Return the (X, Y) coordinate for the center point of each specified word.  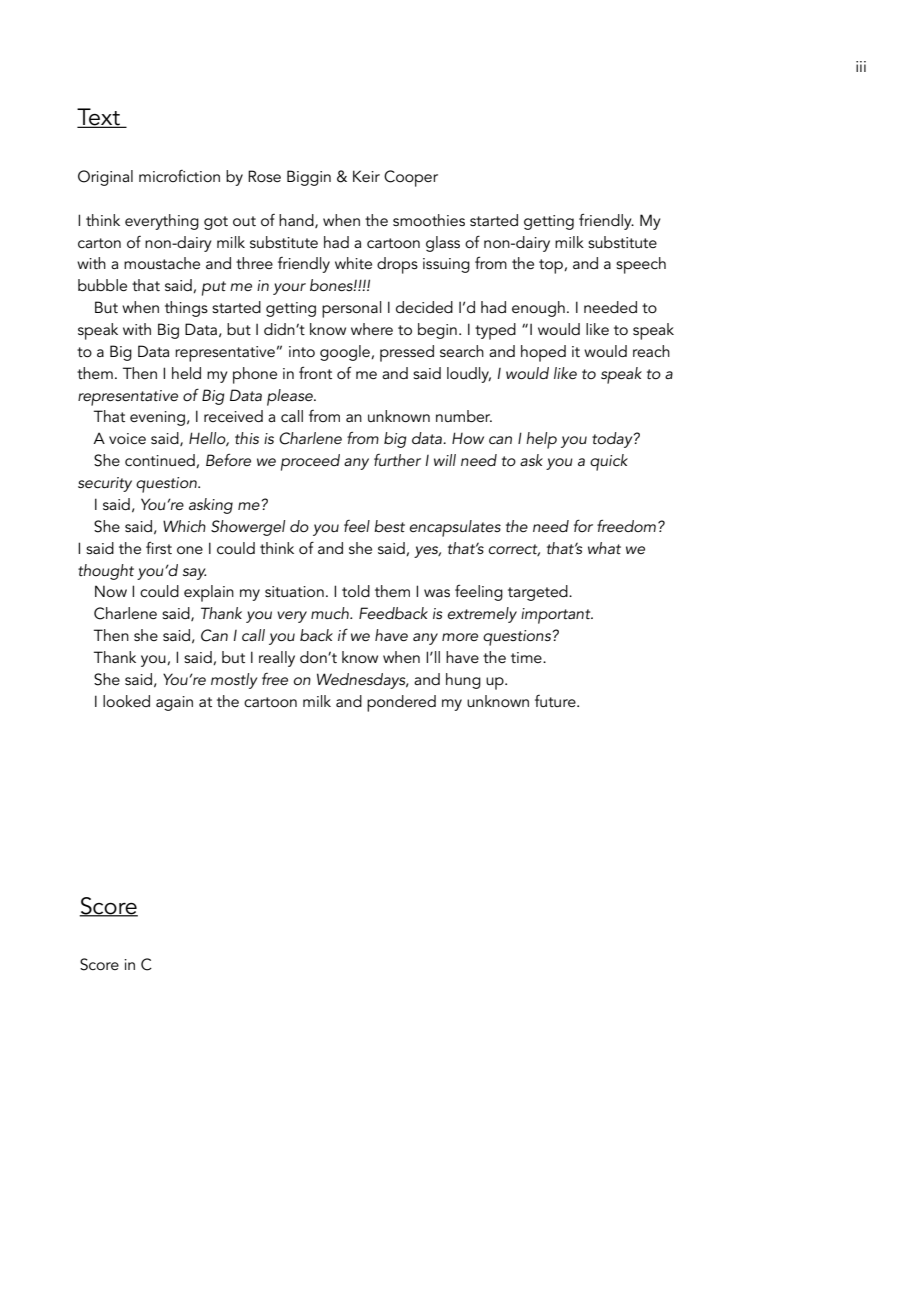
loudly (469, 375)
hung (463, 681)
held (186, 373)
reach (651, 351)
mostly (234, 681)
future (556, 701)
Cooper (411, 178)
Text (99, 118)
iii (861, 66)
